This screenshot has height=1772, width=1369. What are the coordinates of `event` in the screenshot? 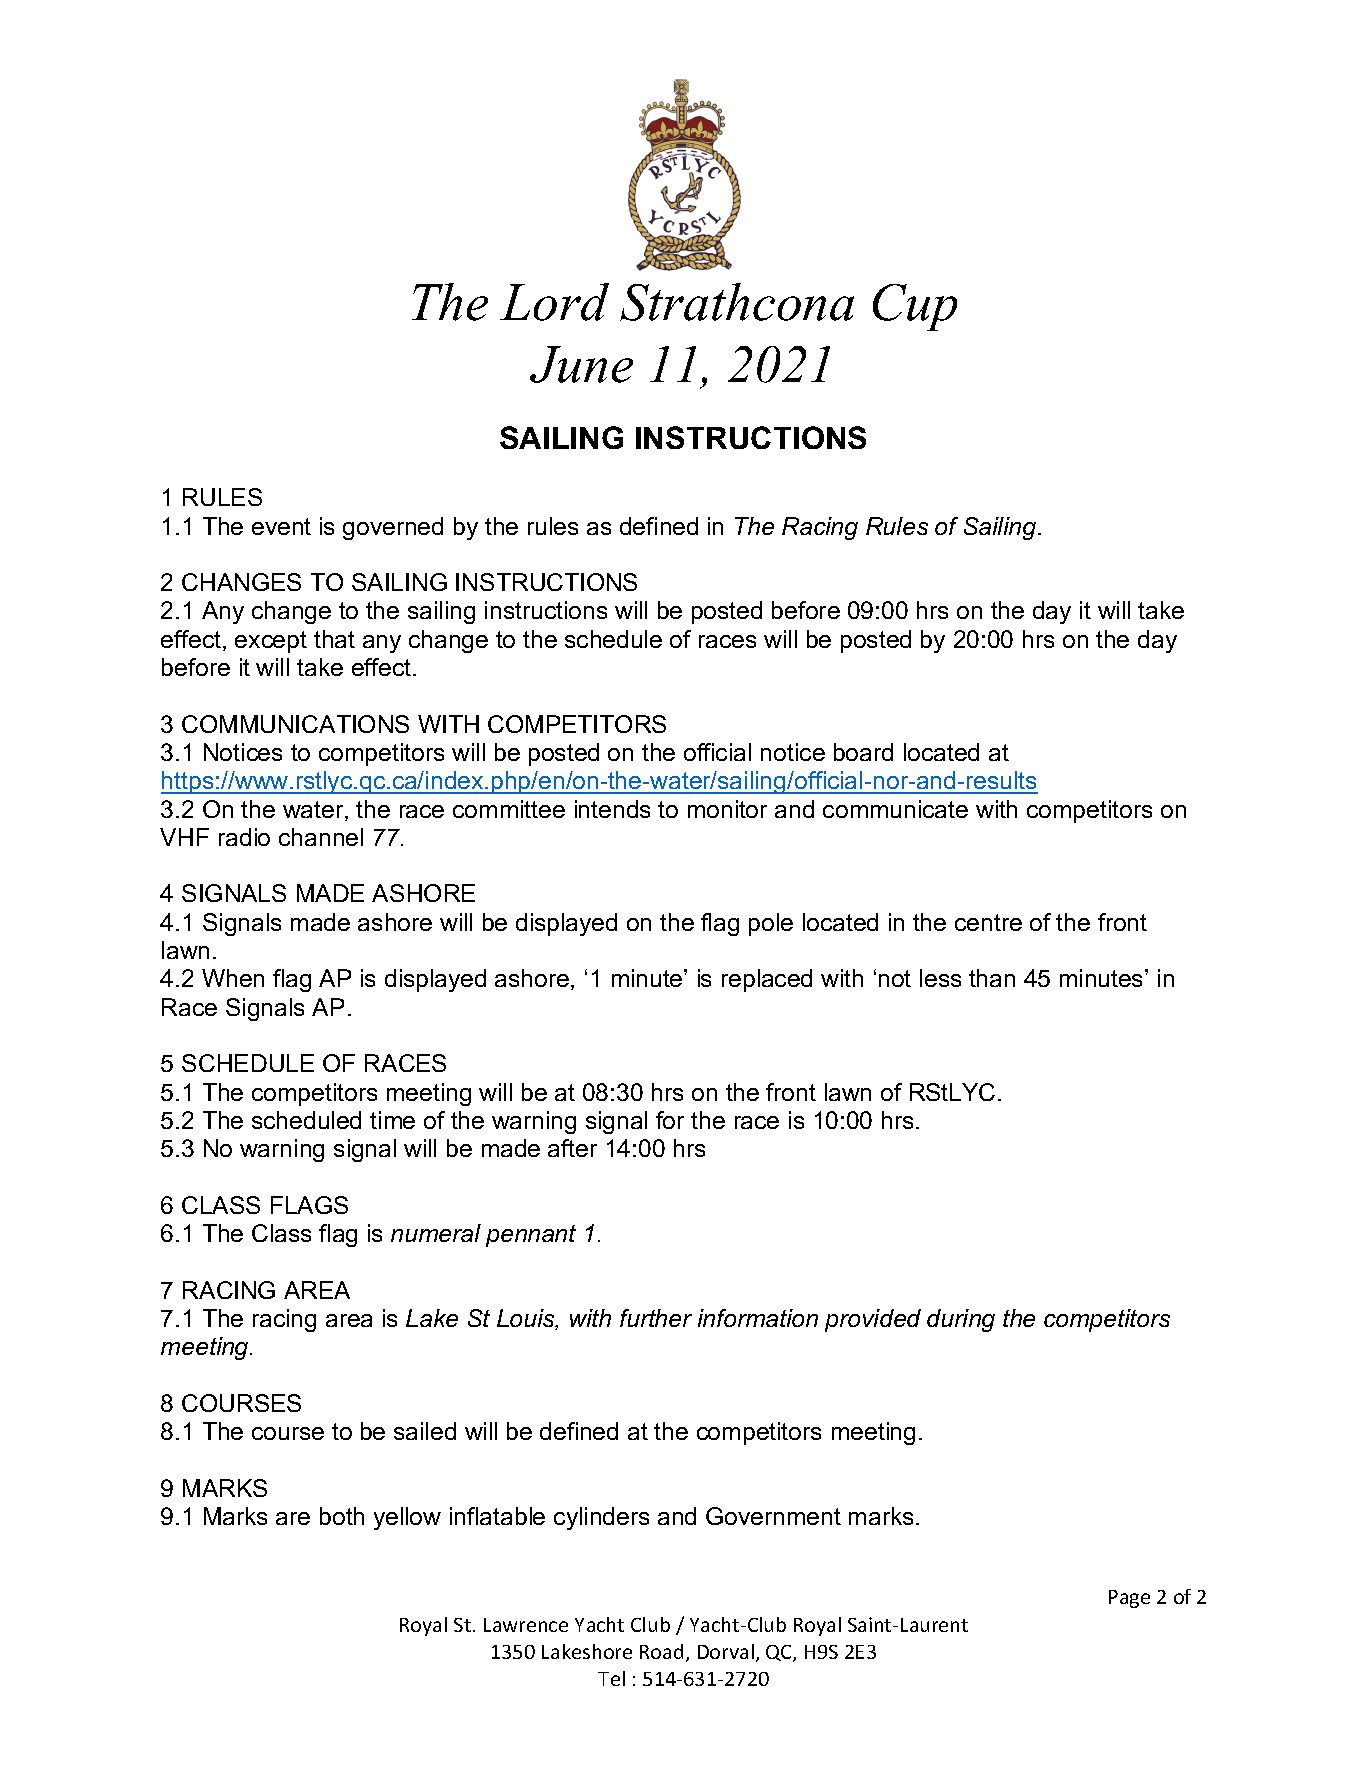 It's located at (281, 526).
